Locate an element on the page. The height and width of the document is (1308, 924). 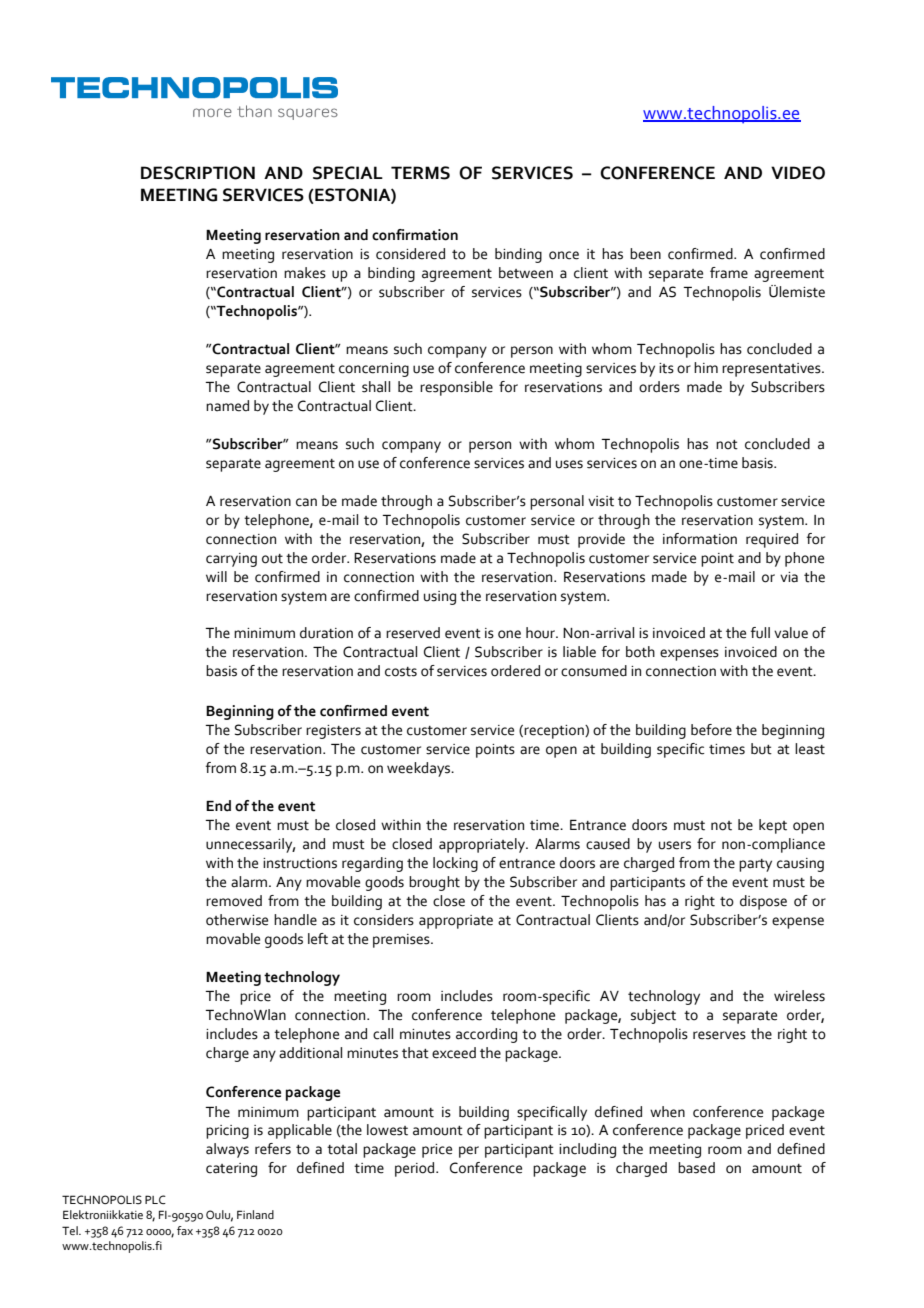
responsible is located at coordinates (456, 388).
